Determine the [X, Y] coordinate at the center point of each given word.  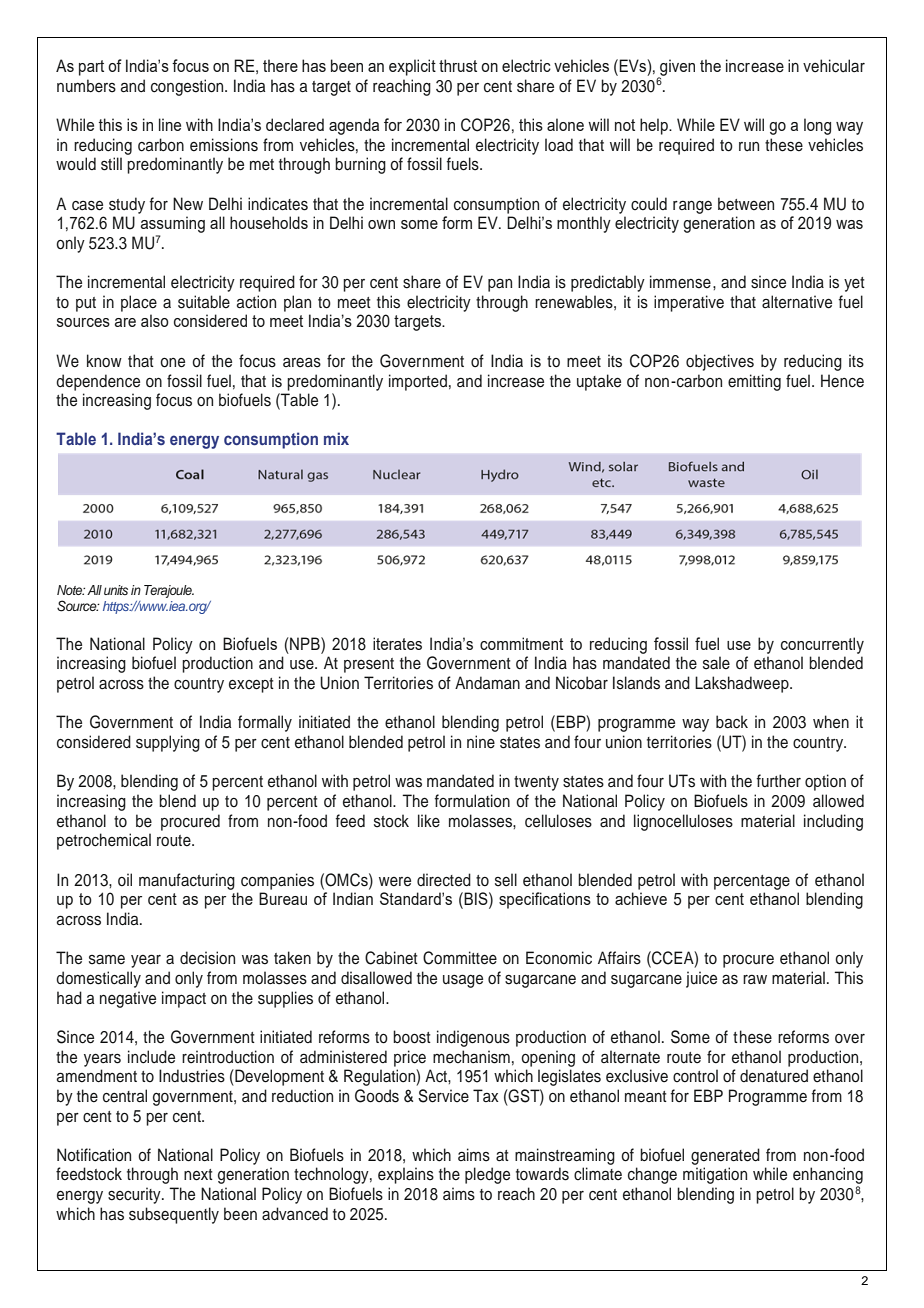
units [116, 590]
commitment [521, 643]
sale [716, 663]
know [104, 361]
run [749, 147]
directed [444, 880]
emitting [754, 382]
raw [755, 979]
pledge [487, 1175]
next [198, 1175]
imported [418, 382]
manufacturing [187, 881]
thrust [458, 65]
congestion [188, 87]
